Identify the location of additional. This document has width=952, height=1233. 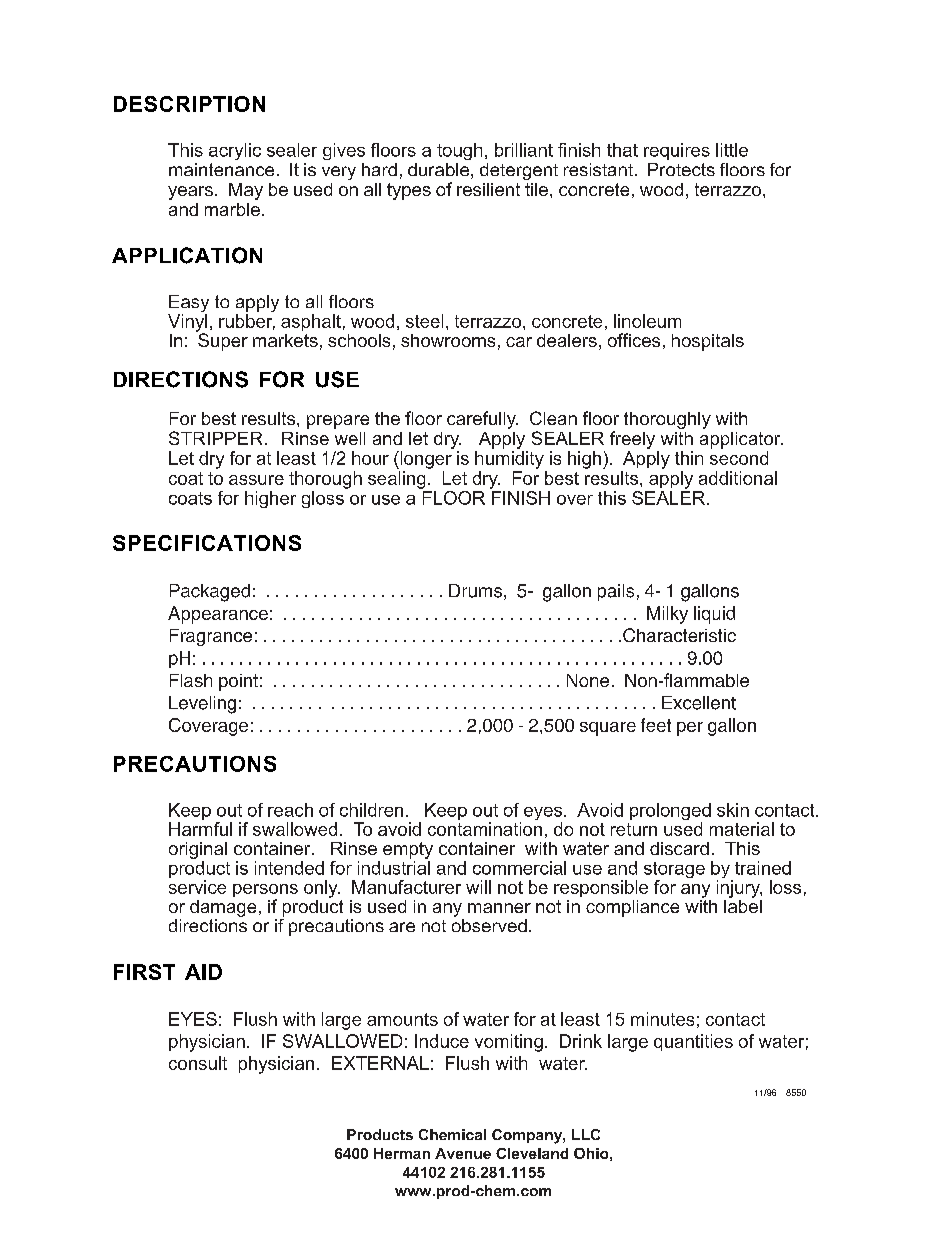
(738, 478).
